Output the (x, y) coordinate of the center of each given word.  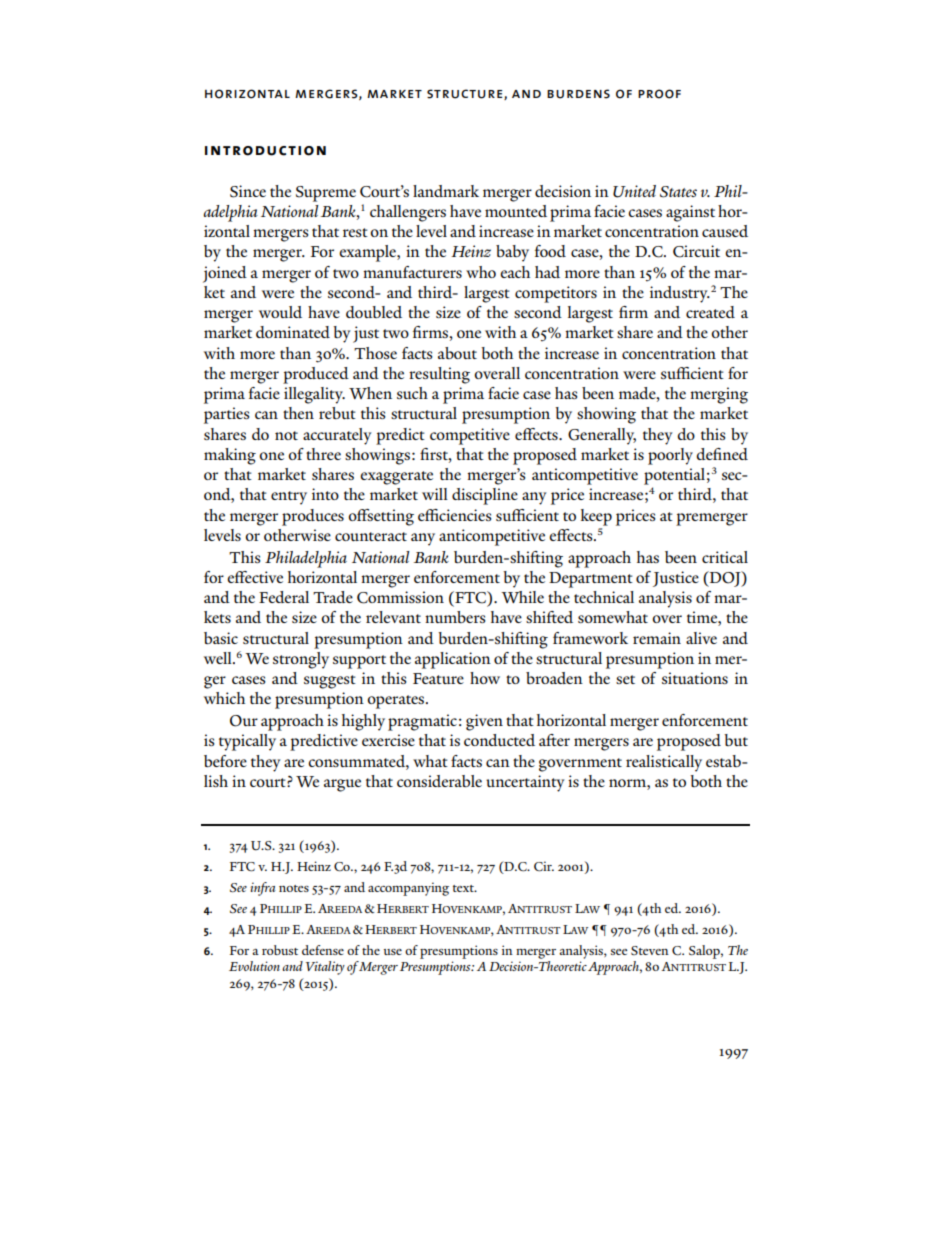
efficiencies (454, 515)
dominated (293, 332)
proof (659, 94)
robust (280, 950)
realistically (664, 763)
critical (725, 557)
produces (313, 517)
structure (466, 94)
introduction (265, 151)
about (457, 353)
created (710, 312)
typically (247, 742)
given (484, 722)
